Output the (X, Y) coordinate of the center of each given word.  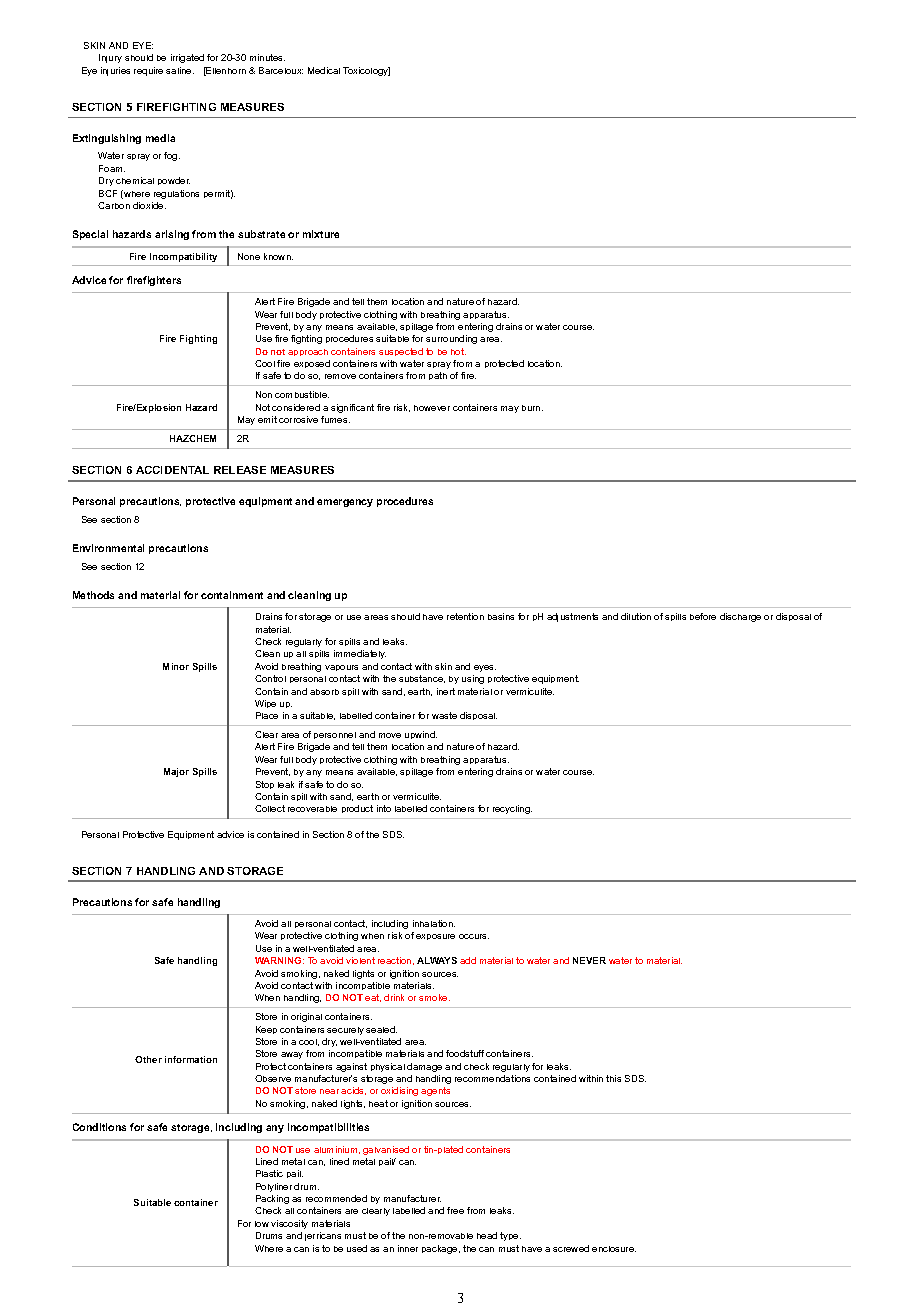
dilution (636, 616)
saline (180, 70)
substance (422, 679)
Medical (324, 70)
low (262, 1224)
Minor (176, 666)
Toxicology (366, 71)
